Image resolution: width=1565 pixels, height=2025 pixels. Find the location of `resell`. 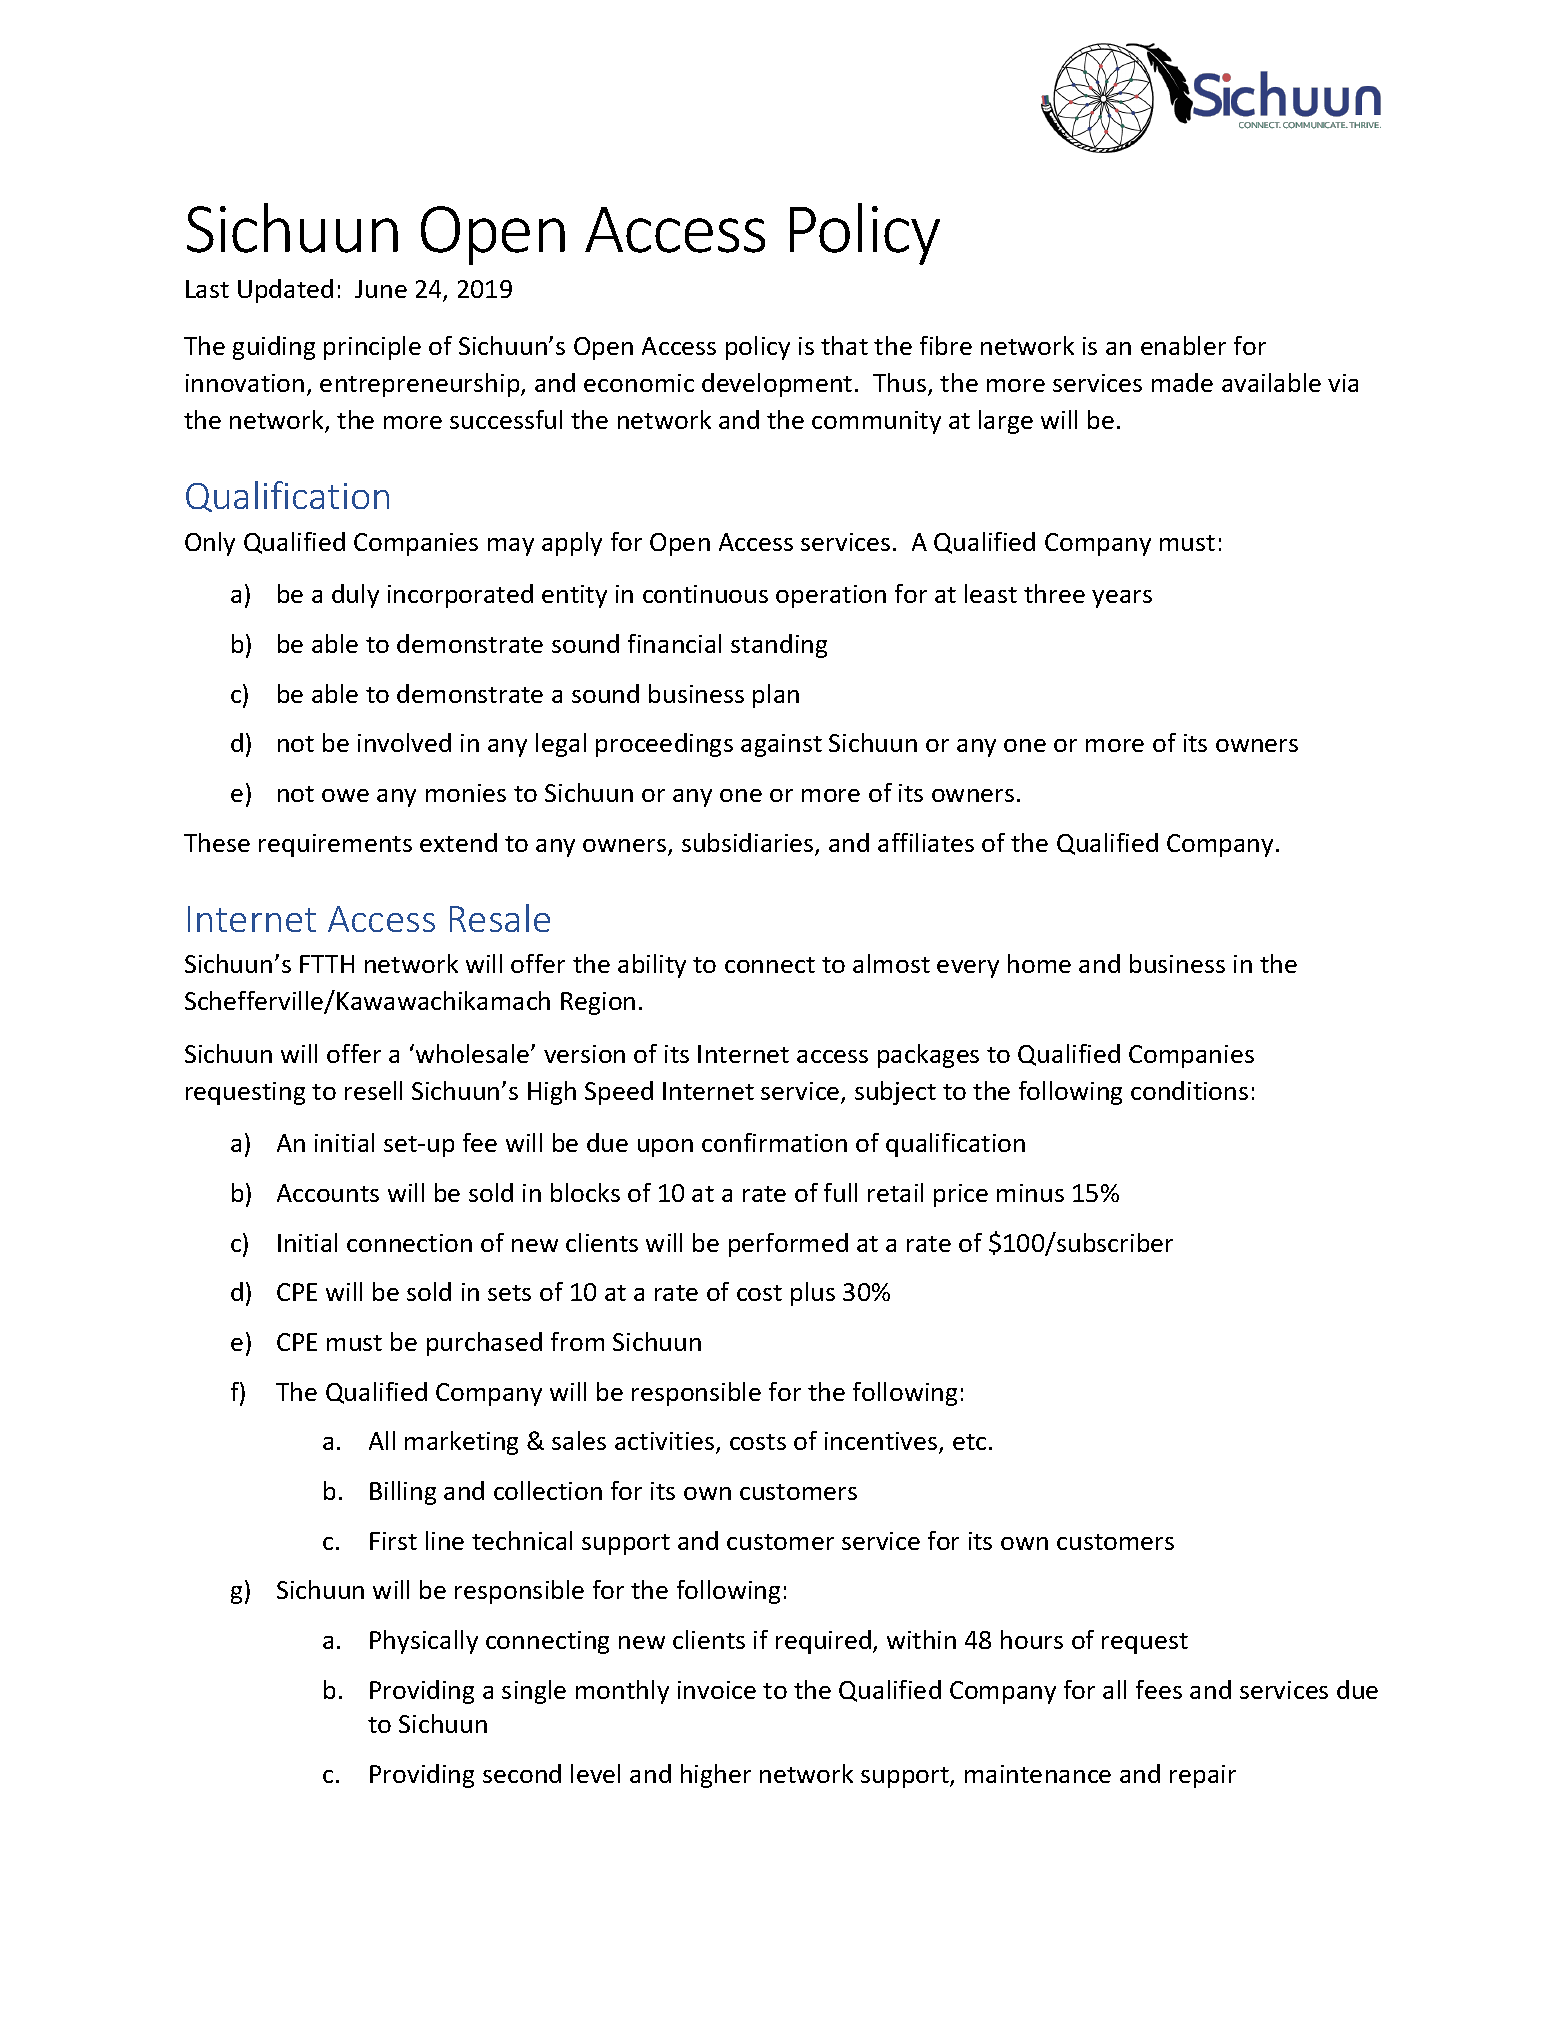

resell is located at coordinates (373, 1090).
